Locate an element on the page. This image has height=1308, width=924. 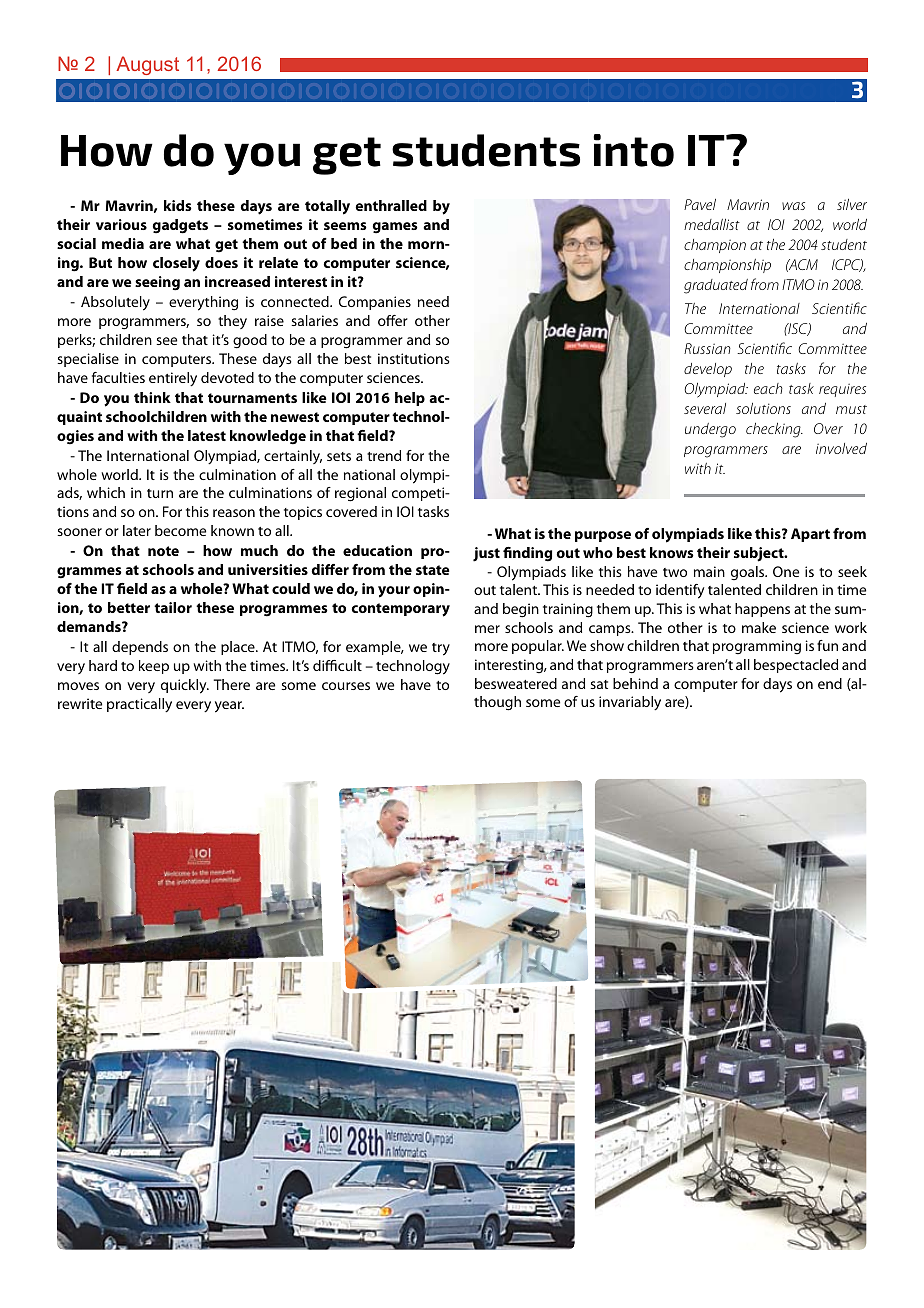
just is located at coordinates (486, 554).
